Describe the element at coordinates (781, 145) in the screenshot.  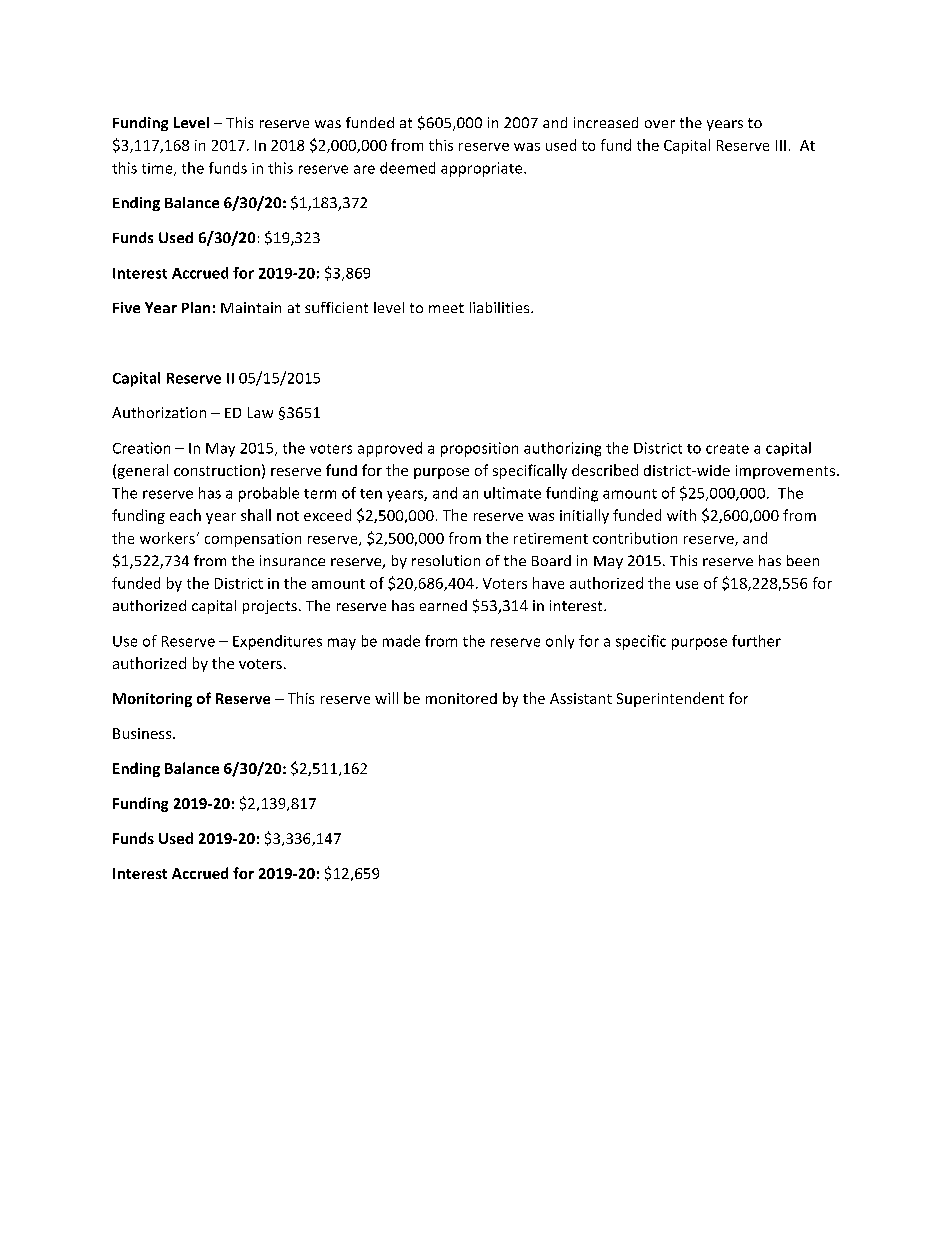
I see `III` at that location.
